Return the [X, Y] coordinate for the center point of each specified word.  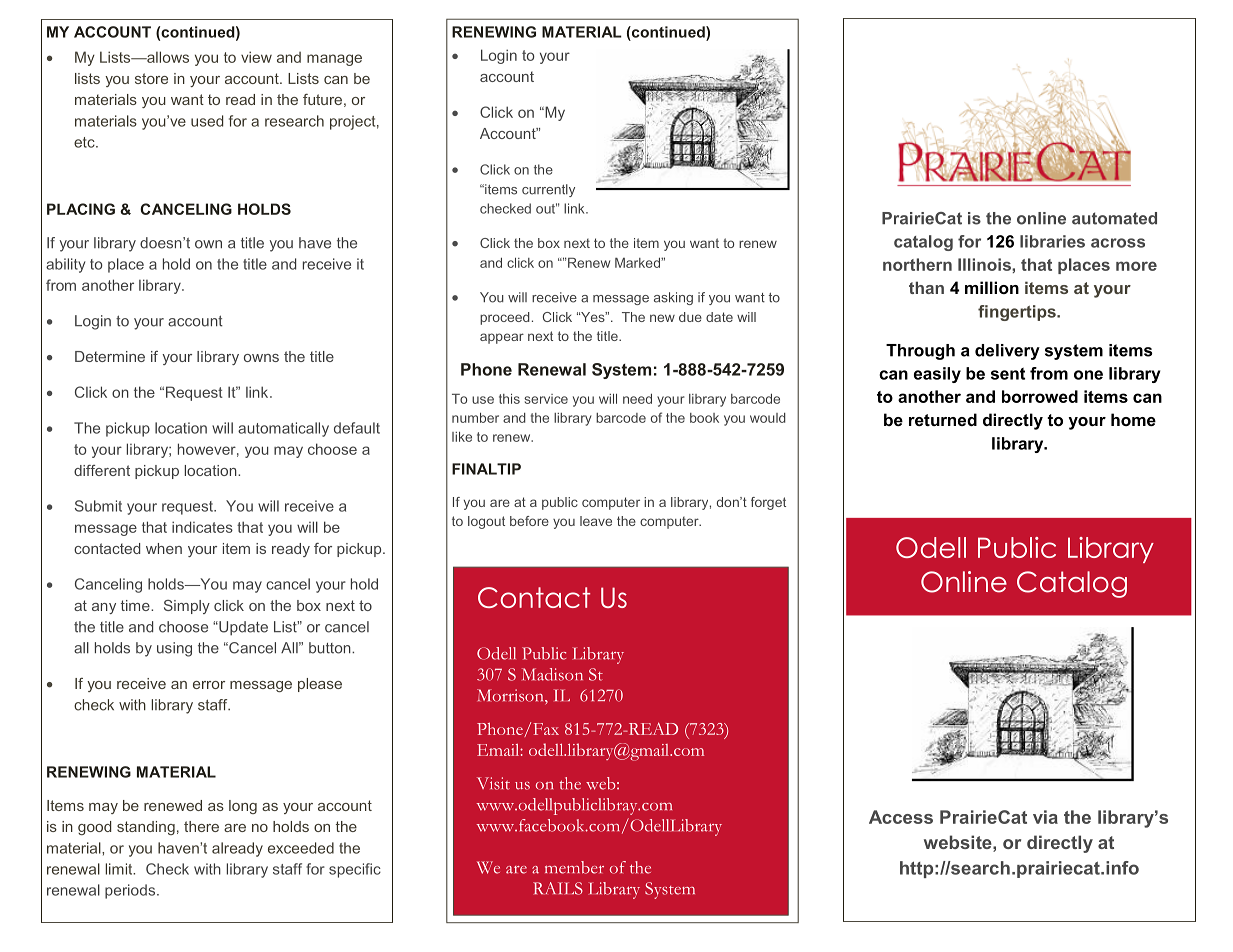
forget [768, 503]
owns [261, 358]
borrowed [1040, 396]
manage [334, 60]
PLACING [81, 209]
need [637, 399]
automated [1114, 218]
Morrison [511, 695]
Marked [638, 263]
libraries [1052, 241]
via [1045, 817]
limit [120, 869]
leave [596, 521]
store [151, 78]
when [164, 548]
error [209, 685]
